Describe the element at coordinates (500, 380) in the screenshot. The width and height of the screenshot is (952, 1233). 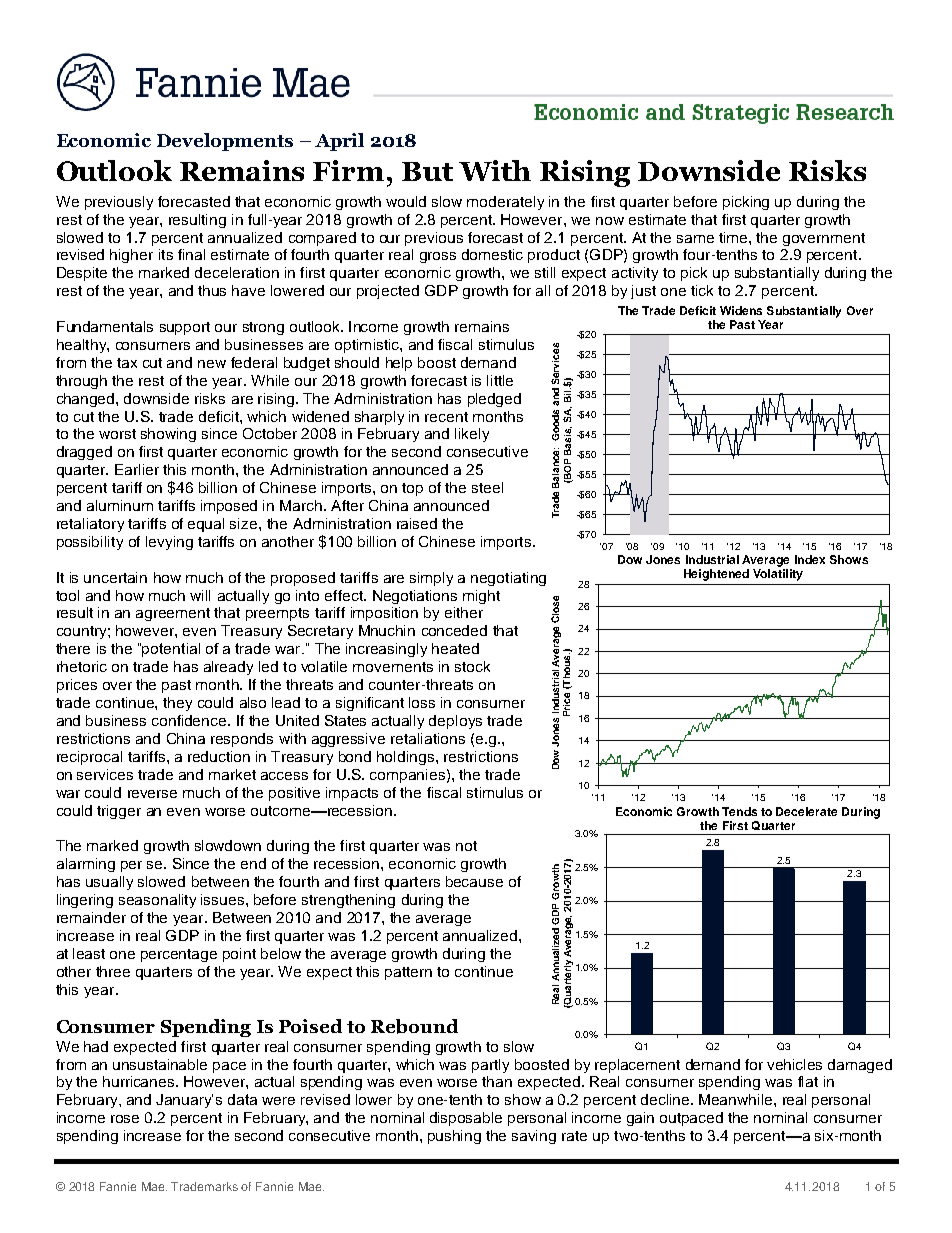
I see `little` at that location.
